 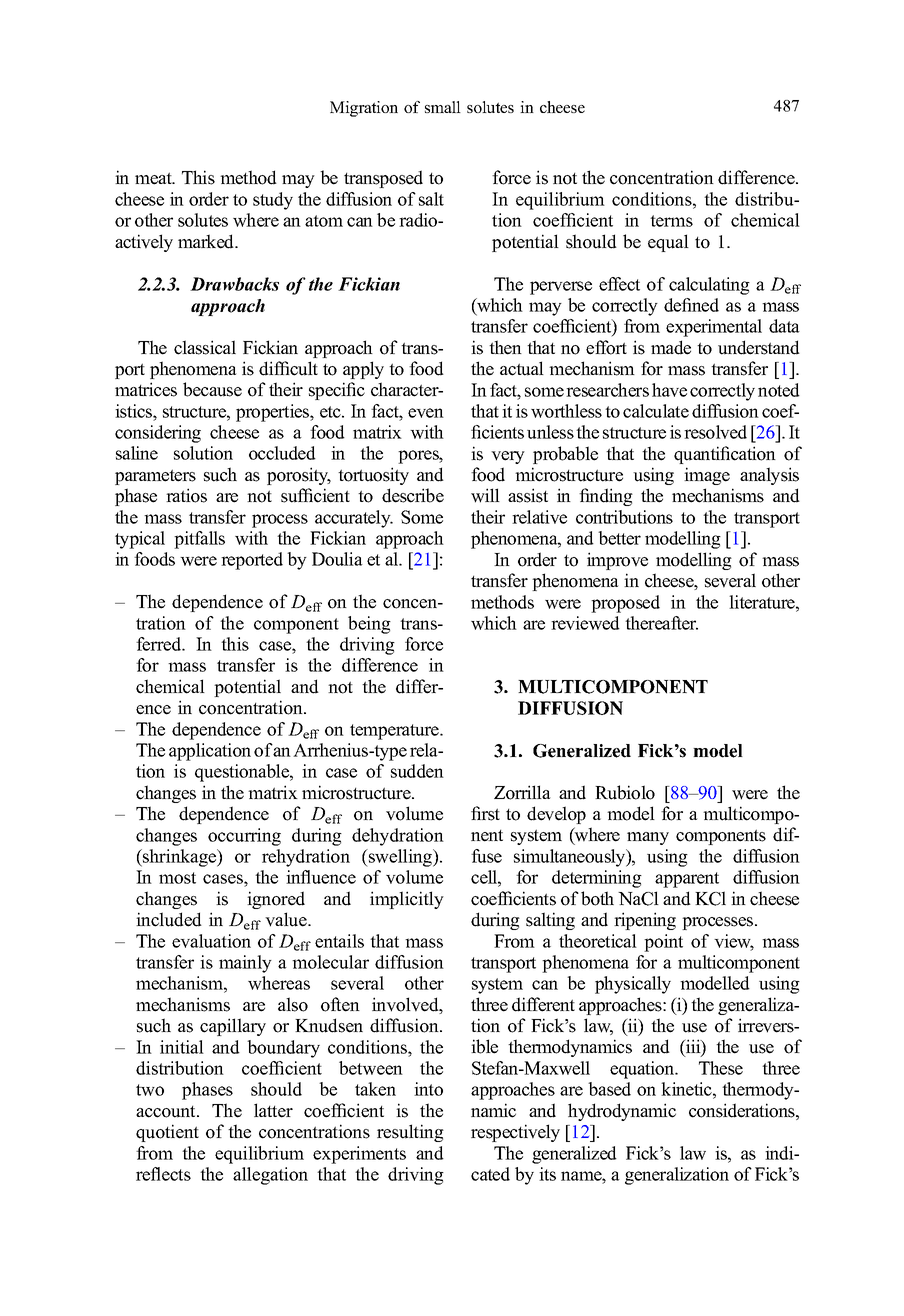 I want to click on even, so click(x=426, y=413).
